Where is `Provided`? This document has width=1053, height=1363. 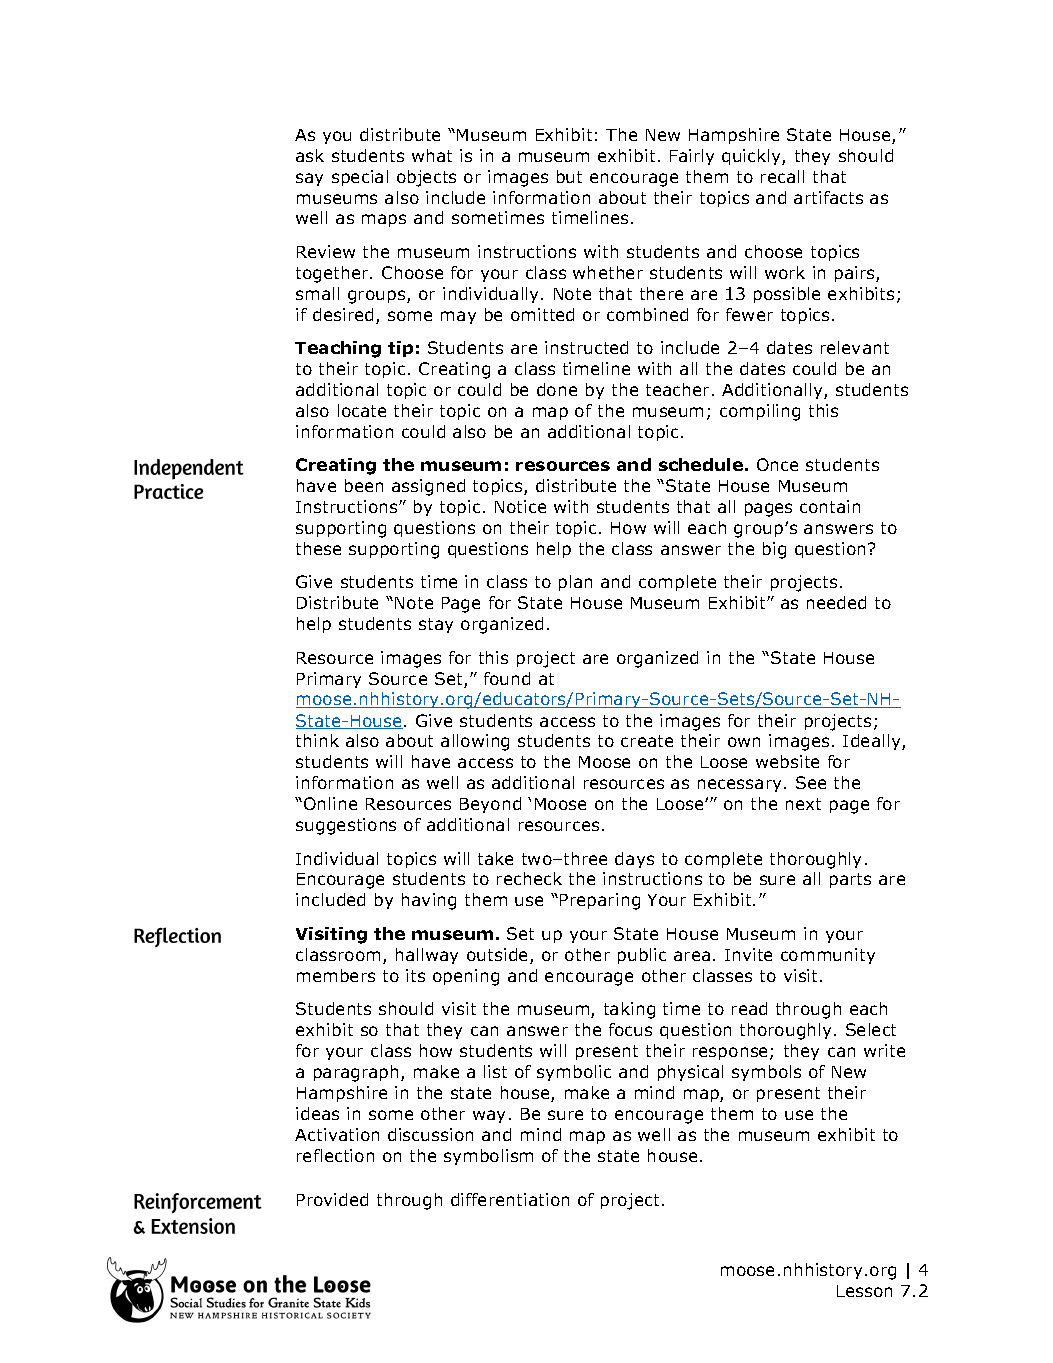
Provided is located at coordinates (332, 1199).
